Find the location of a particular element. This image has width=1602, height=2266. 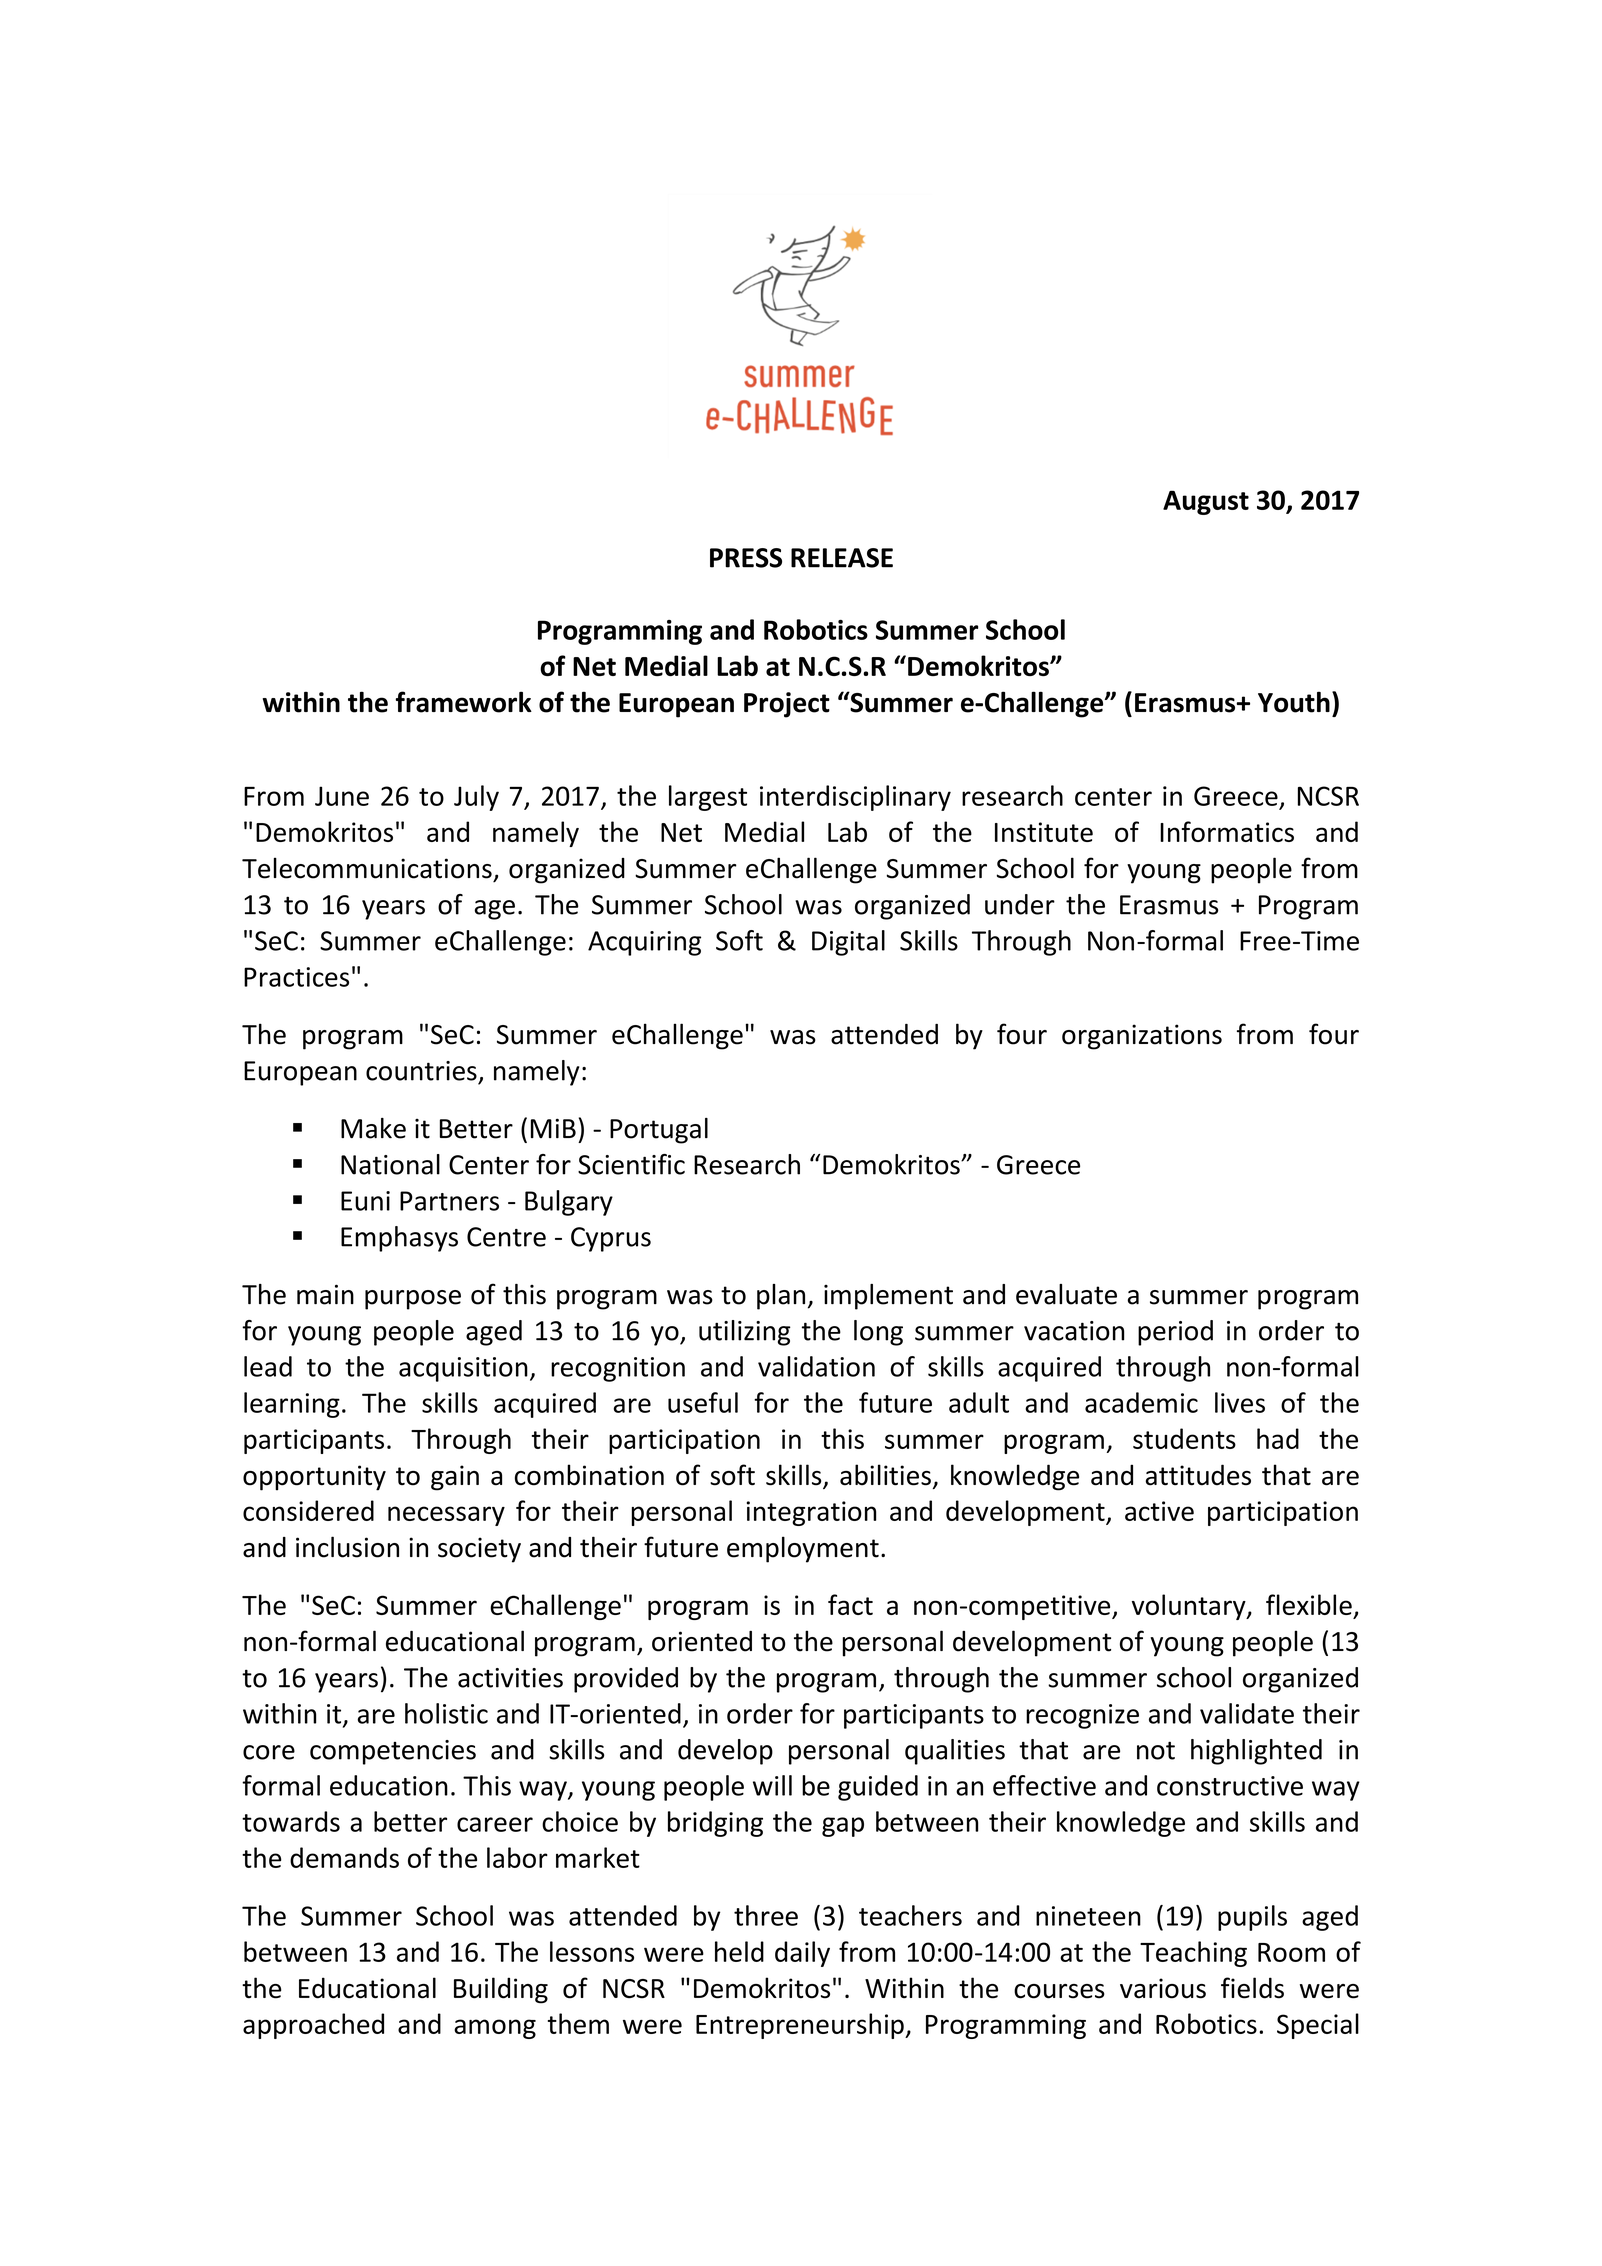

PRESS is located at coordinates (746, 558).
